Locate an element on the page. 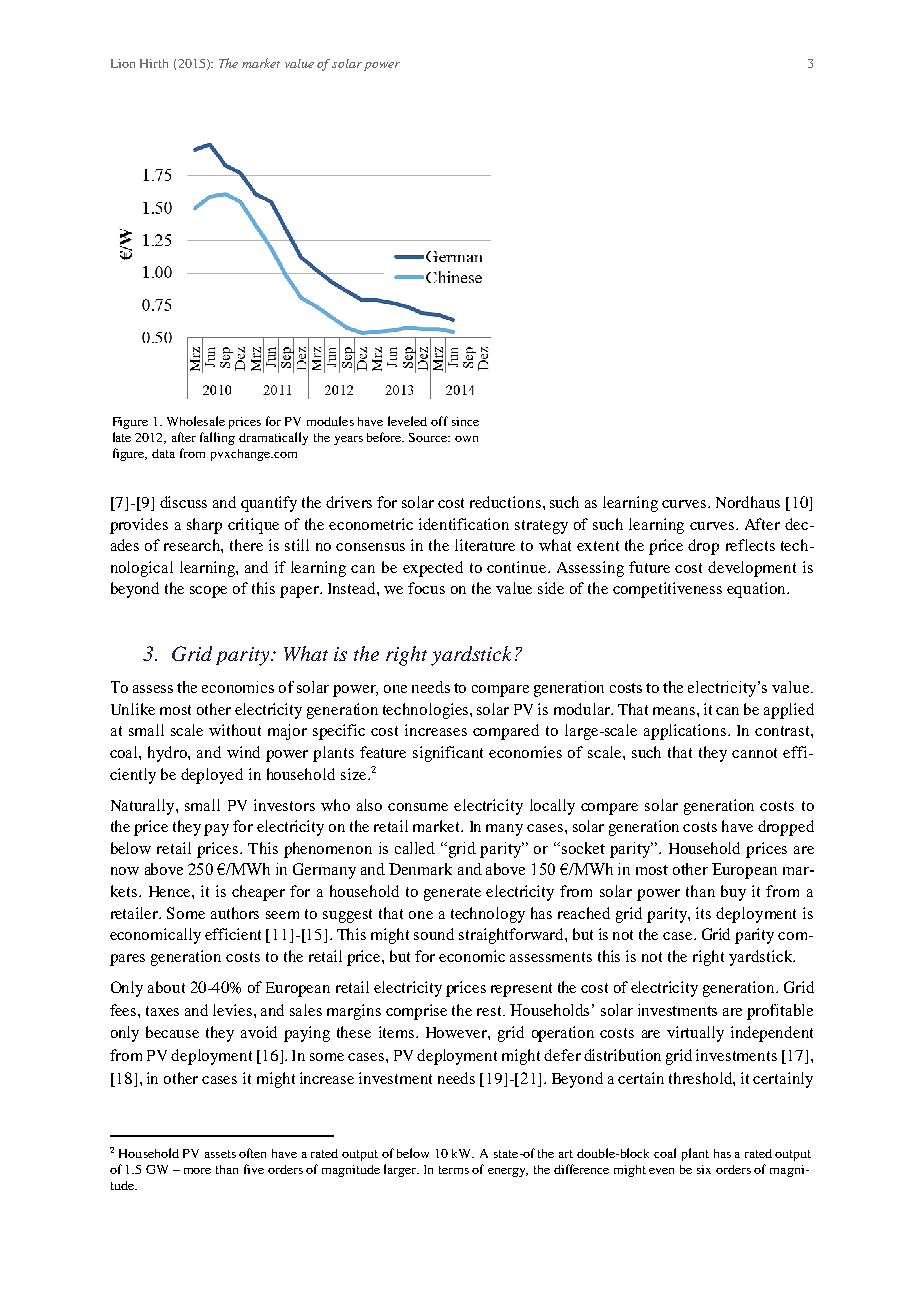  significant is located at coordinates (448, 754).
